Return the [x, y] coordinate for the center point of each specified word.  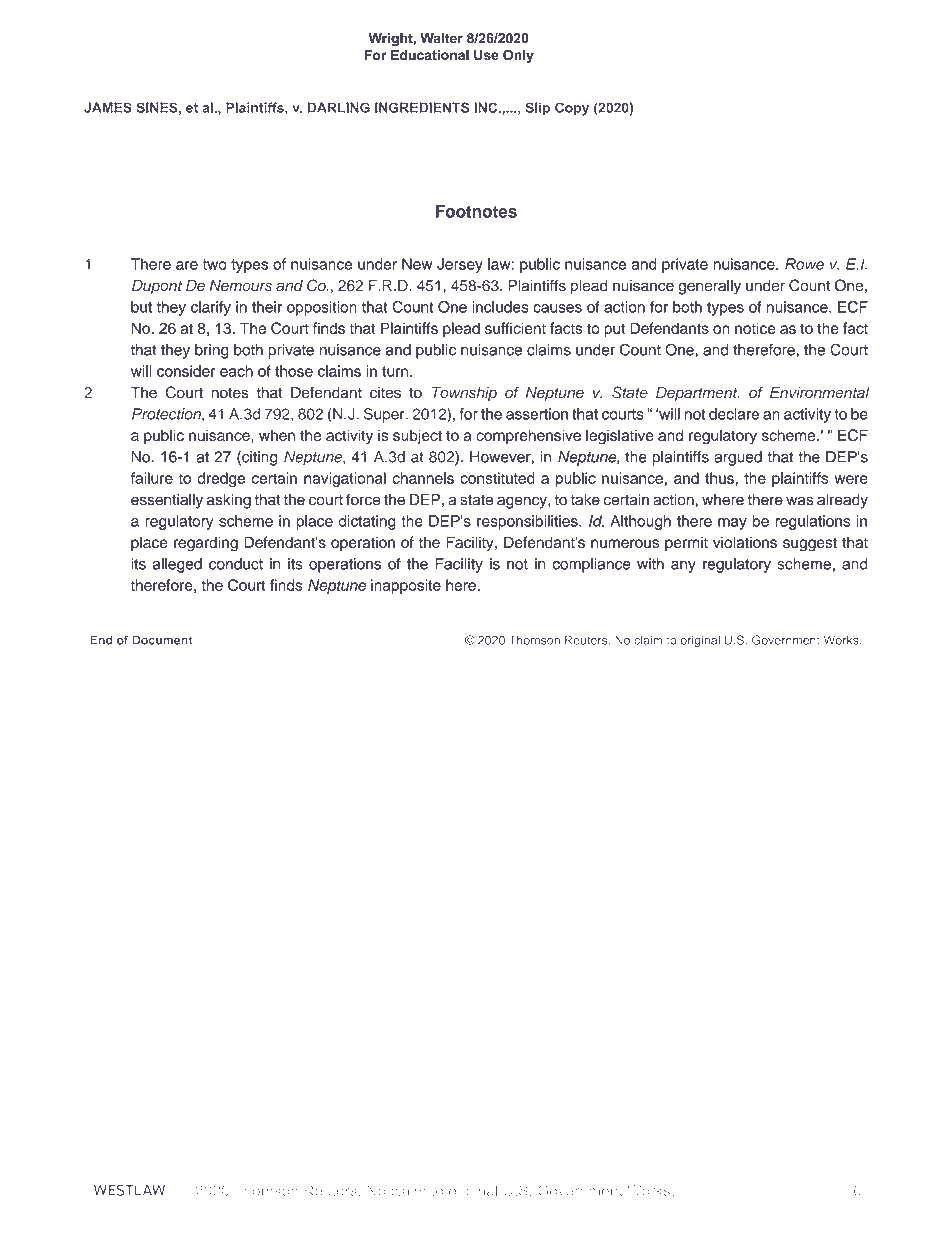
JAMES [108, 107]
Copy [572, 109]
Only [518, 56]
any [683, 567]
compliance [591, 565]
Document [162, 640]
